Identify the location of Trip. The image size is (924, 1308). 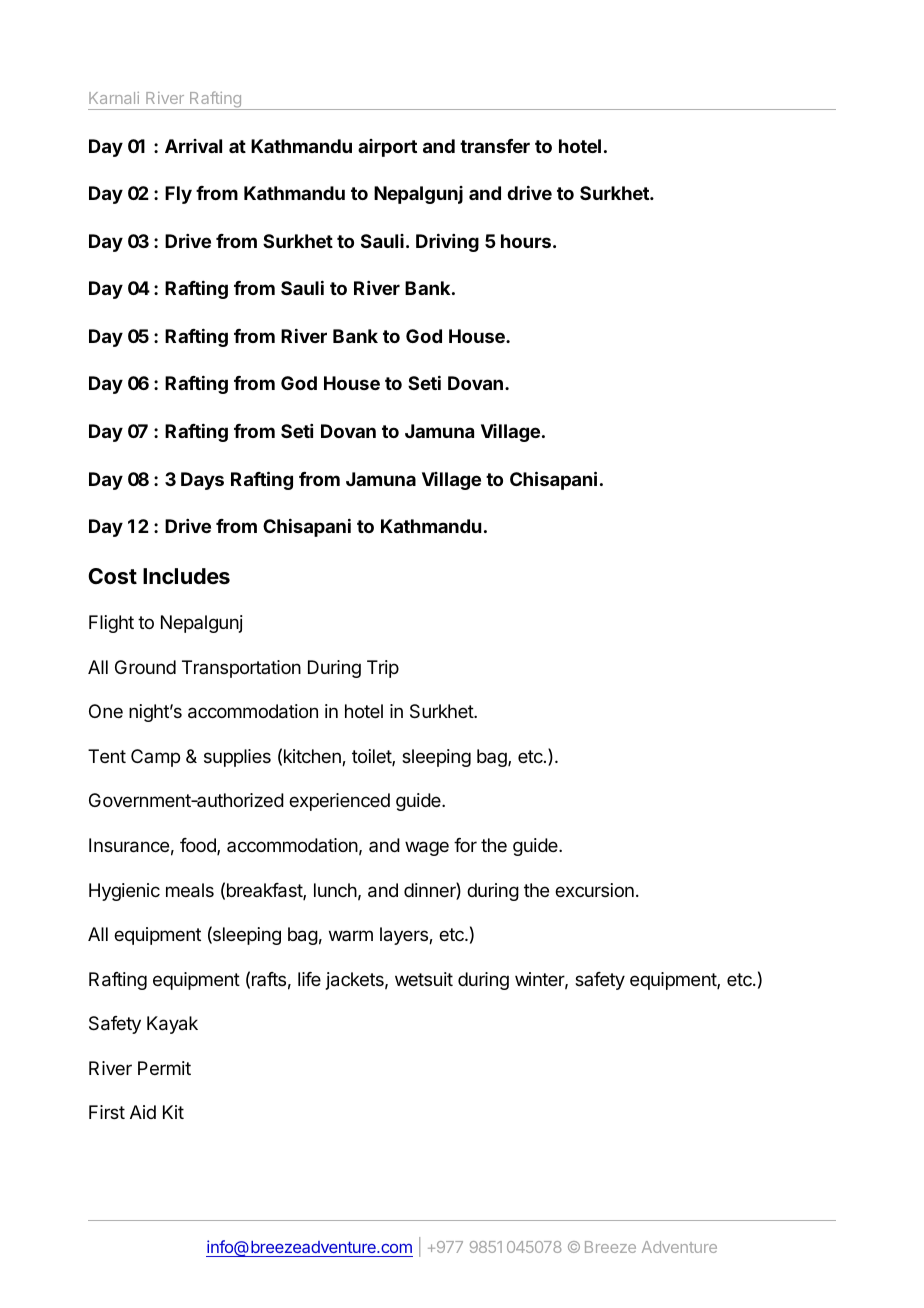
(383, 669).
